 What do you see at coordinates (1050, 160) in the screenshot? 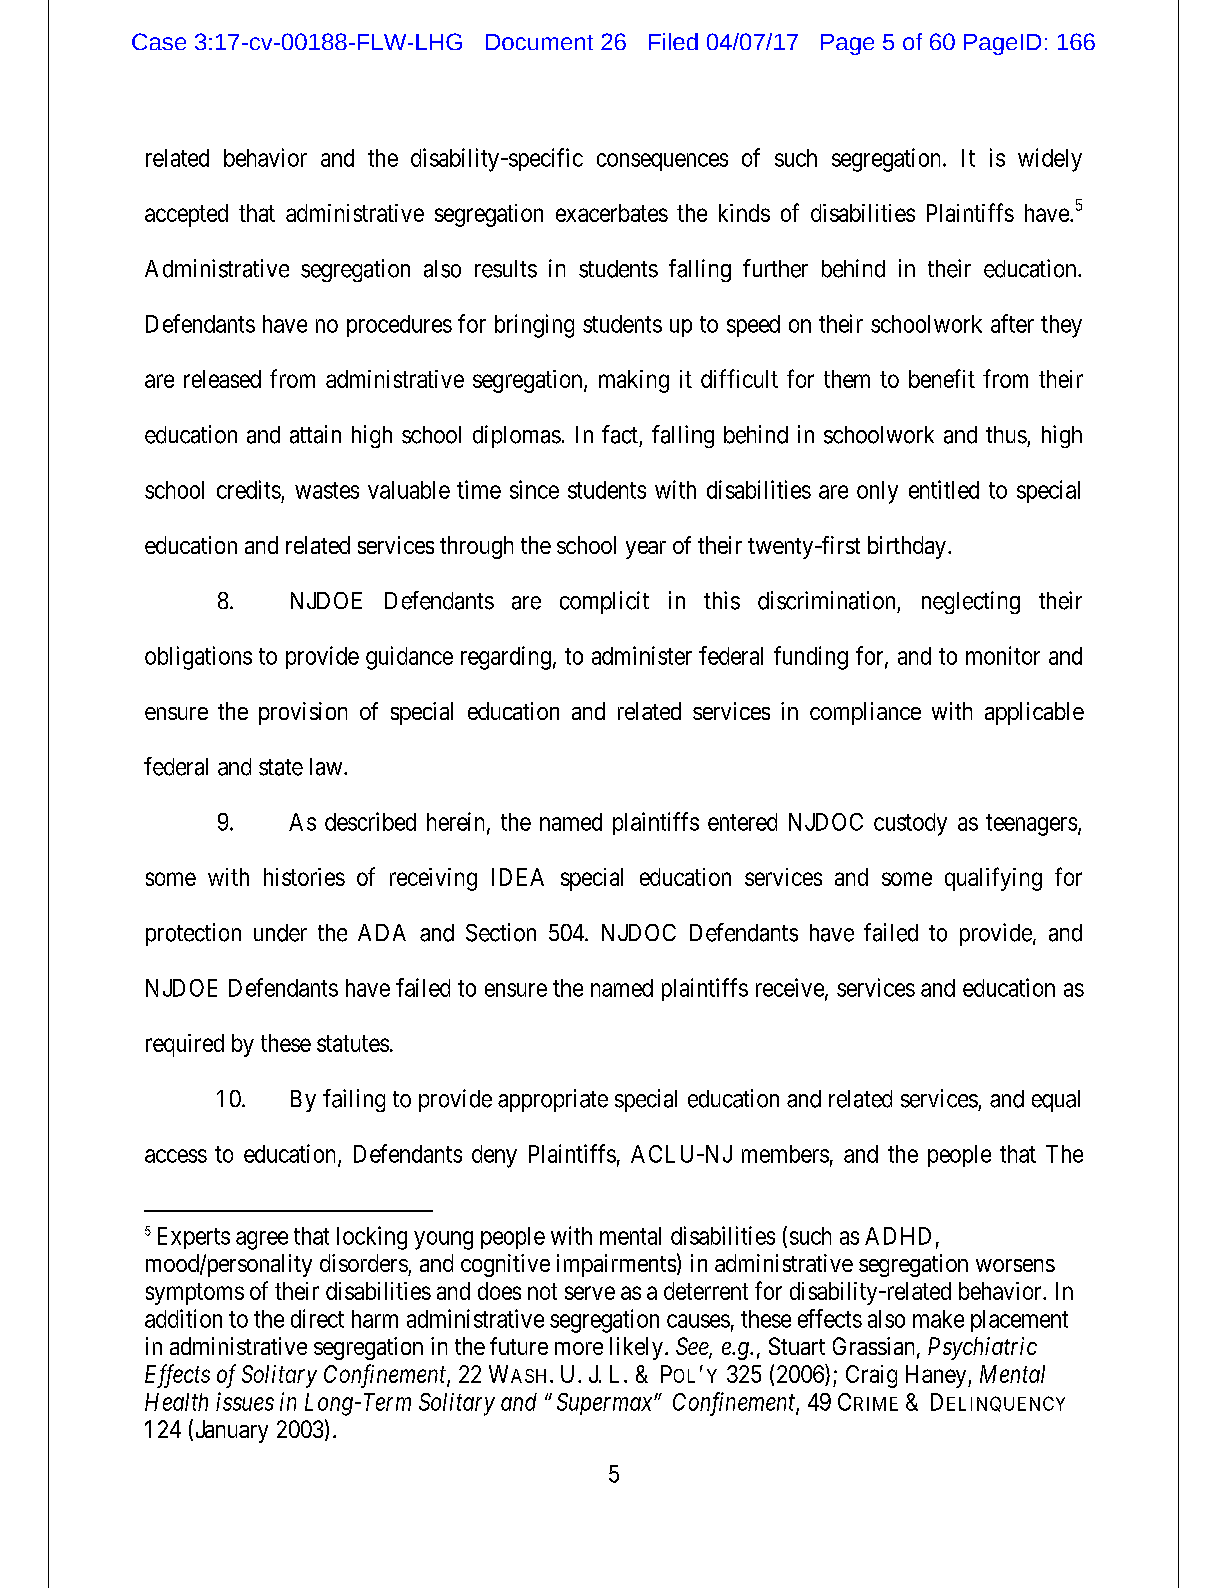
I see `widely` at bounding box center [1050, 160].
